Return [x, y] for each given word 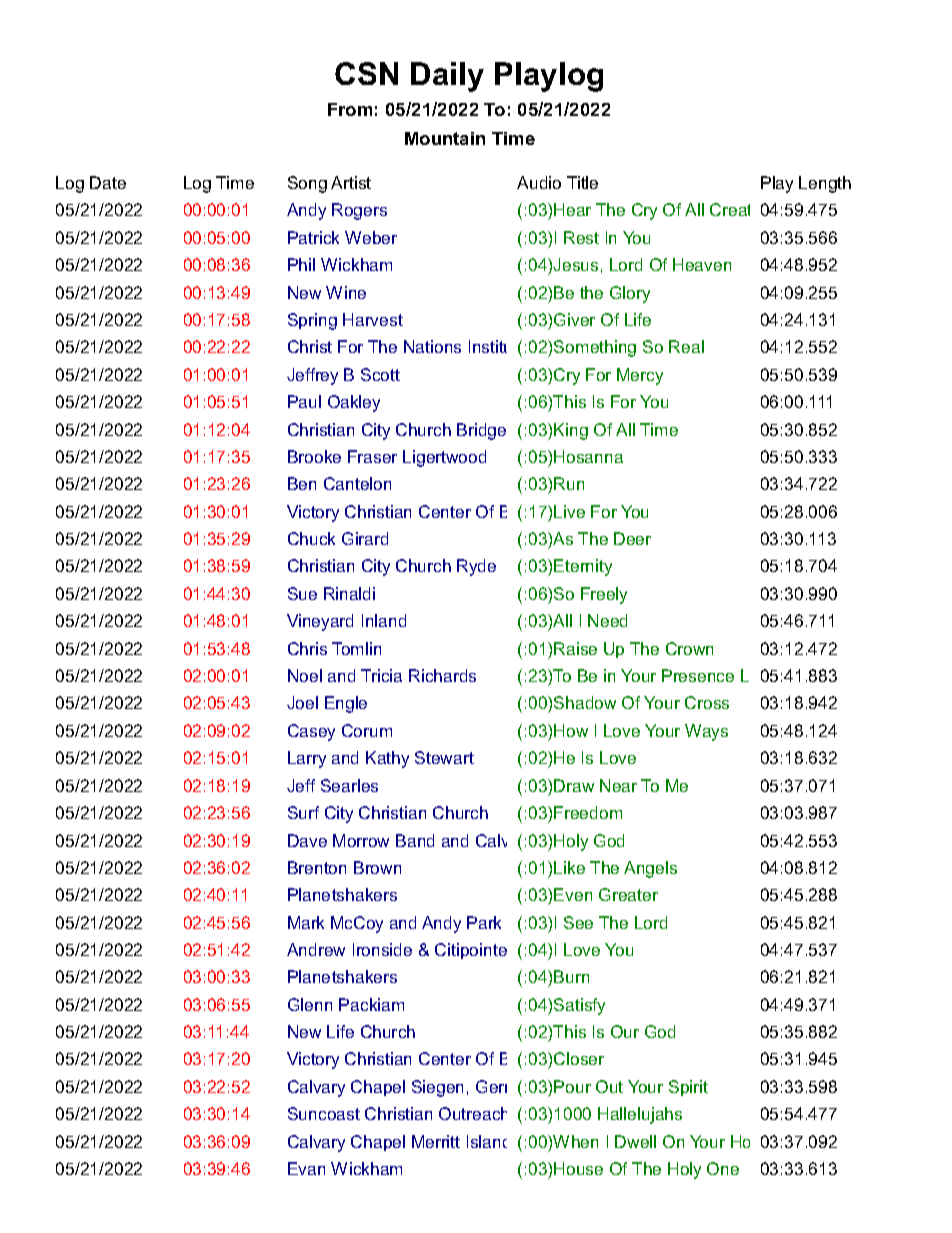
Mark [306, 922]
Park [484, 922]
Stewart [444, 757]
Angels [650, 869]
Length [825, 184]
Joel [302, 702]
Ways [706, 732]
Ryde [476, 567]
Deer [632, 538]
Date [108, 182]
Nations [432, 346]
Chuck [311, 538]
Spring [312, 321]
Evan [306, 1168]
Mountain [445, 138]
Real [686, 346]
